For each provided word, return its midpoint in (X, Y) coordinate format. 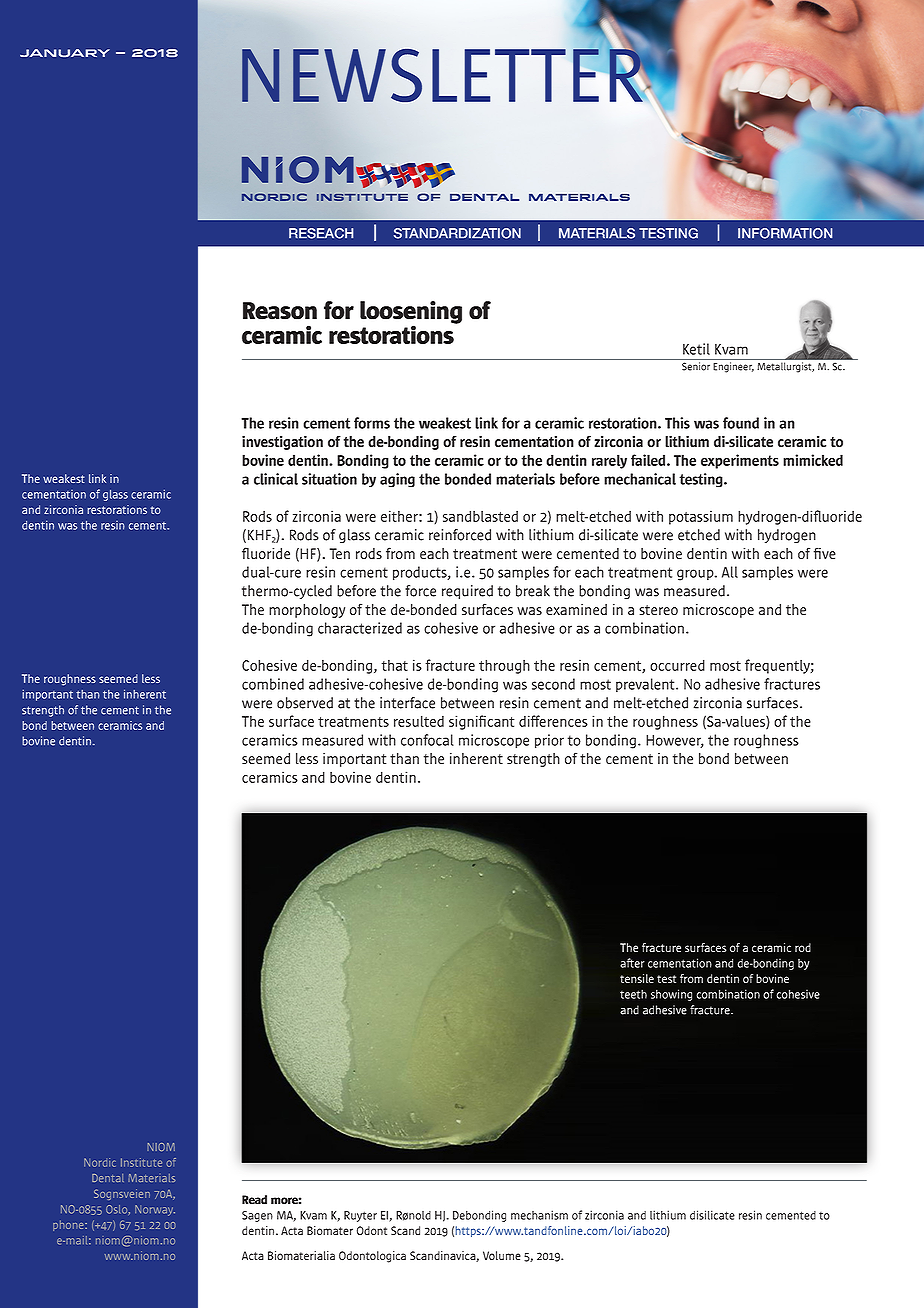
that (394, 665)
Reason (280, 311)
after (632, 963)
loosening (411, 313)
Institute (141, 1162)
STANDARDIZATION (457, 233)
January (65, 53)
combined (273, 684)
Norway (155, 1210)
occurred (677, 665)
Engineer (733, 367)
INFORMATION (785, 233)
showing (671, 995)
